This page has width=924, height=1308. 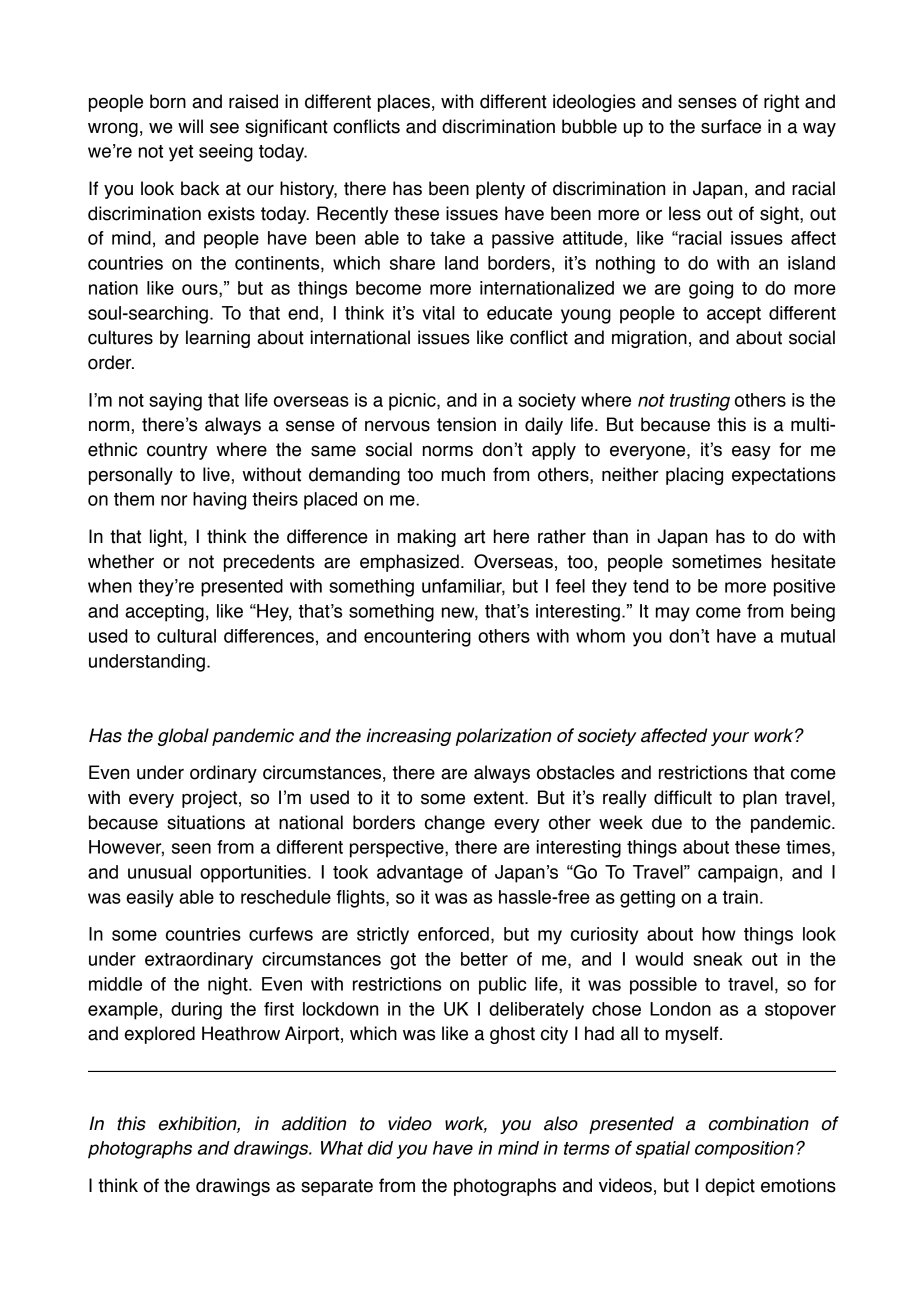 I want to click on did, so click(x=380, y=1148).
